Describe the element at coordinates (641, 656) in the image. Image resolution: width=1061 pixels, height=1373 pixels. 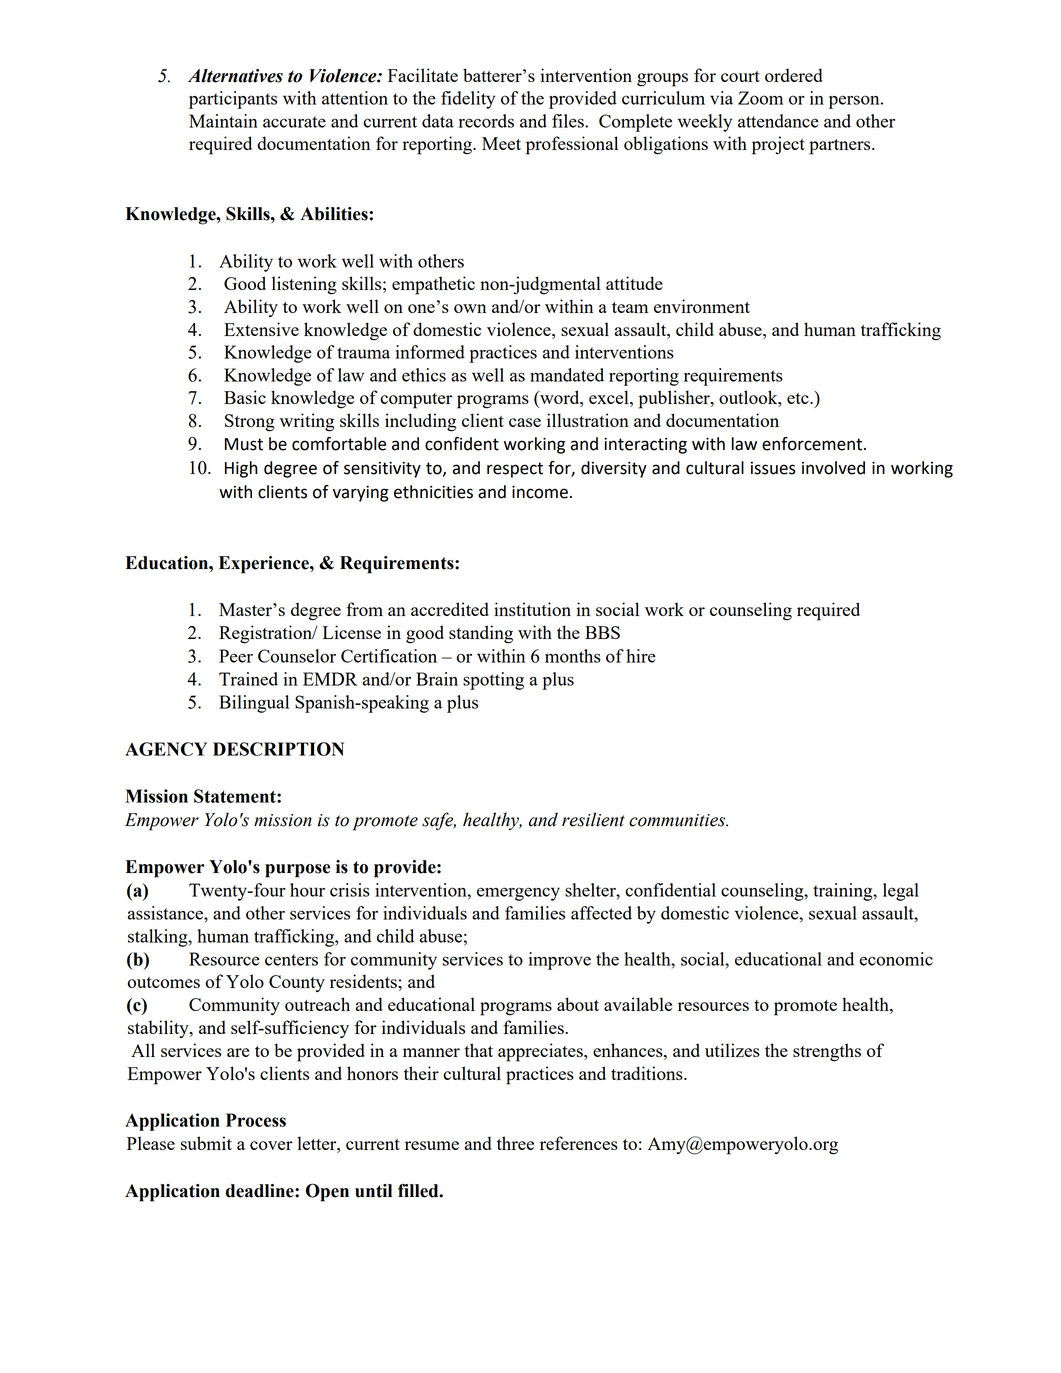
I see `hire` at that location.
